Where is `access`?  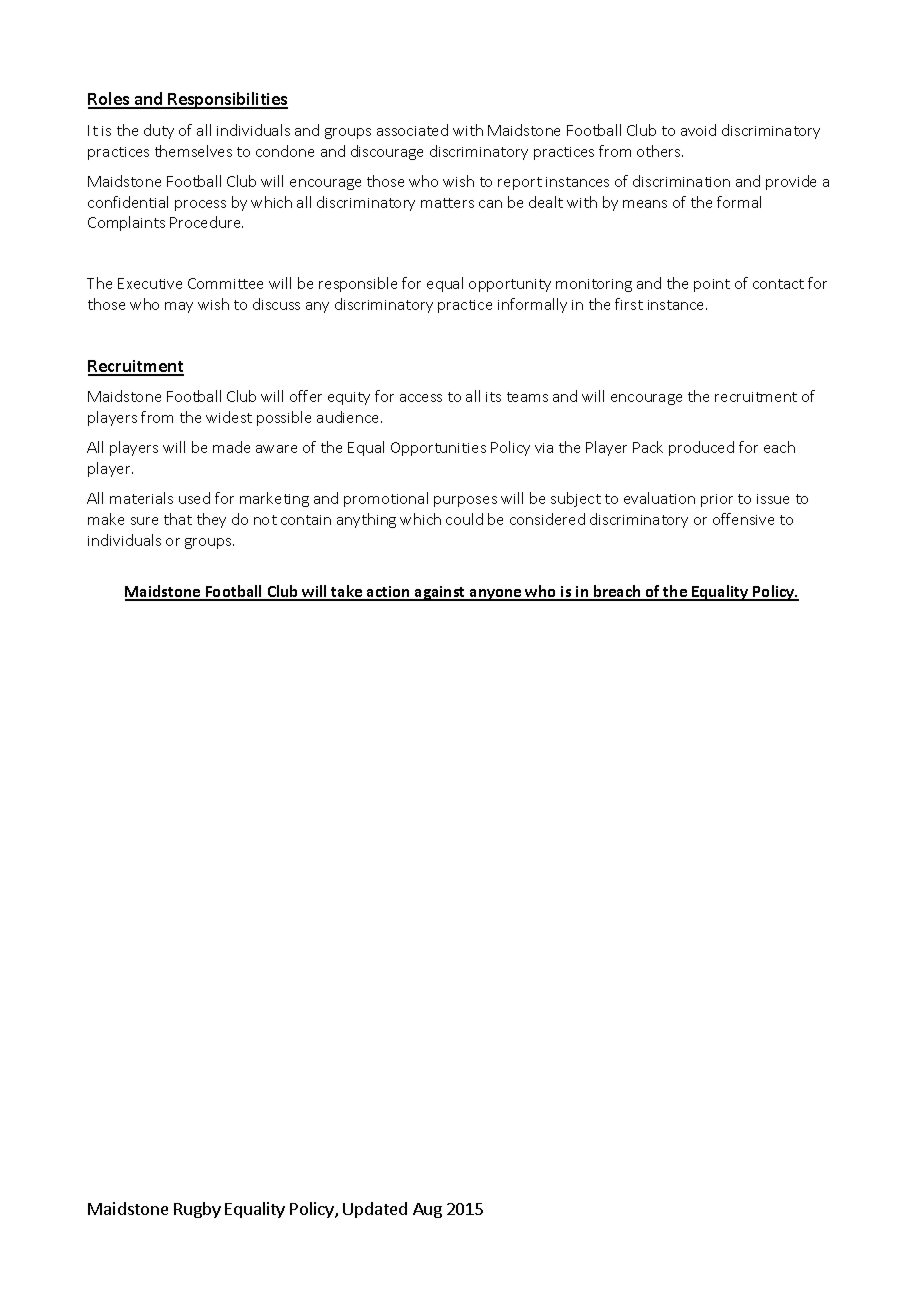
access is located at coordinates (421, 398).
